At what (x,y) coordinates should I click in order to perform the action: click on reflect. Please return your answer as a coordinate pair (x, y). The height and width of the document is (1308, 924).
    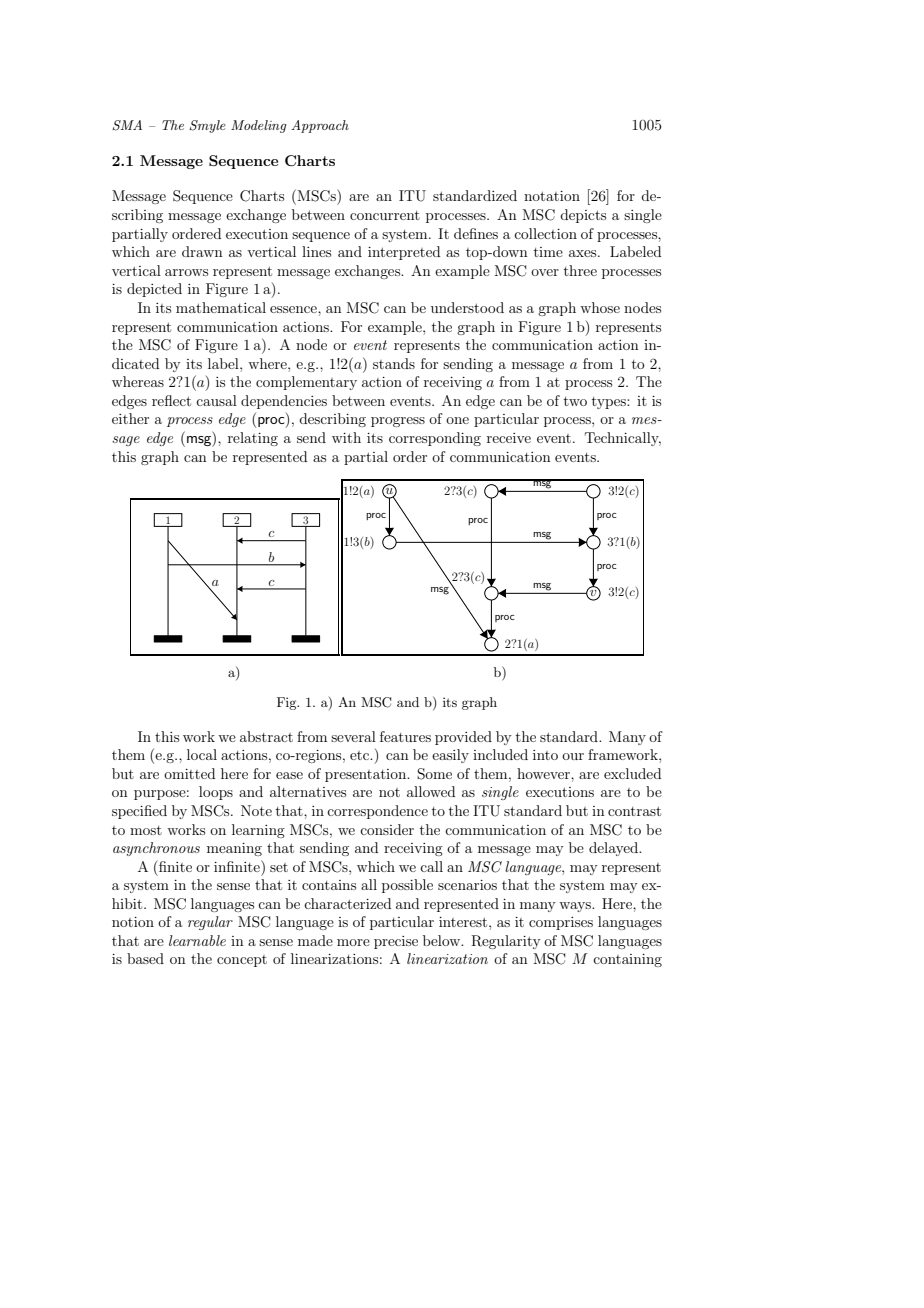
    Looking at the image, I should click on (171, 400).
